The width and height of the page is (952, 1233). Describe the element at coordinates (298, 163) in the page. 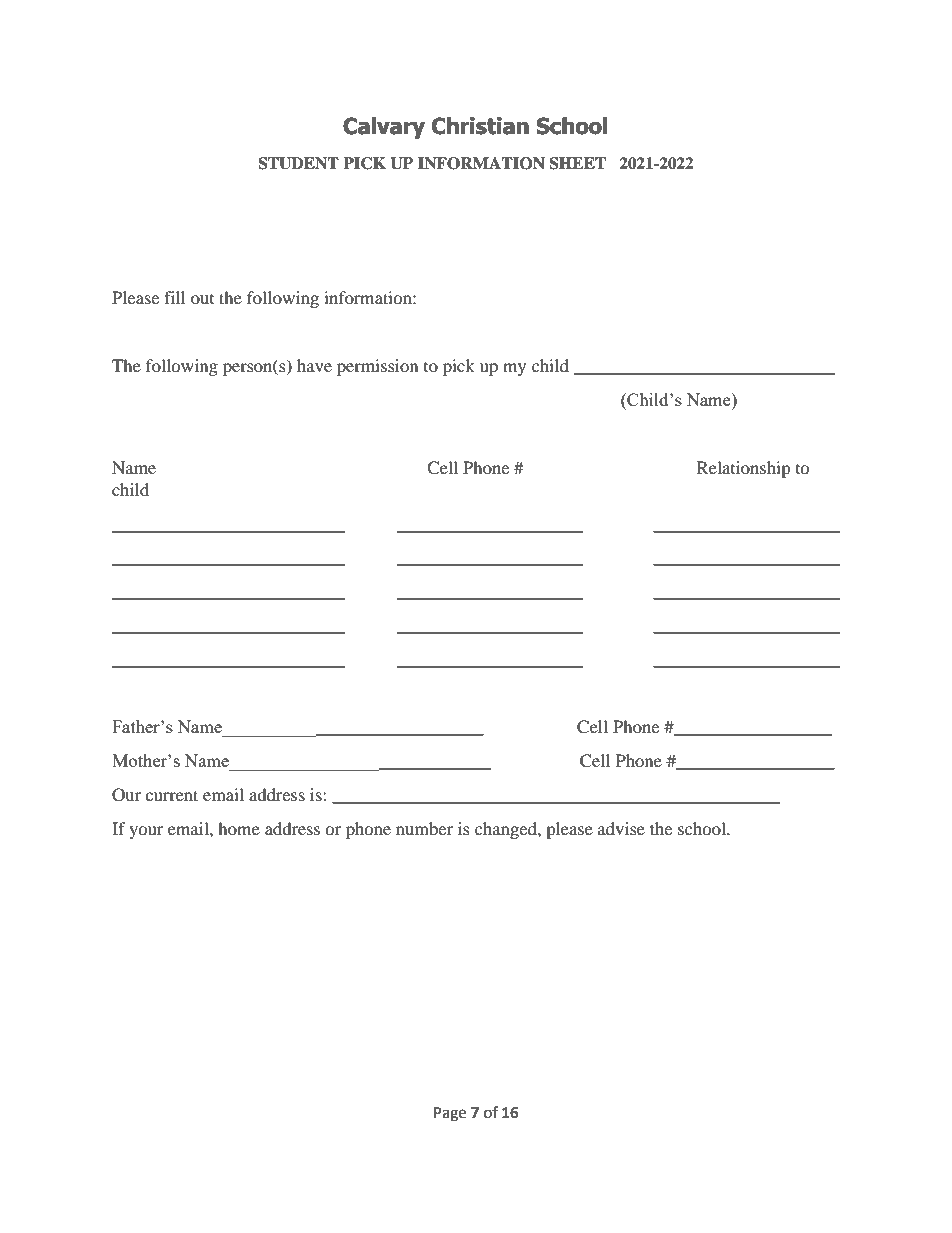

I see `STUDENT` at that location.
